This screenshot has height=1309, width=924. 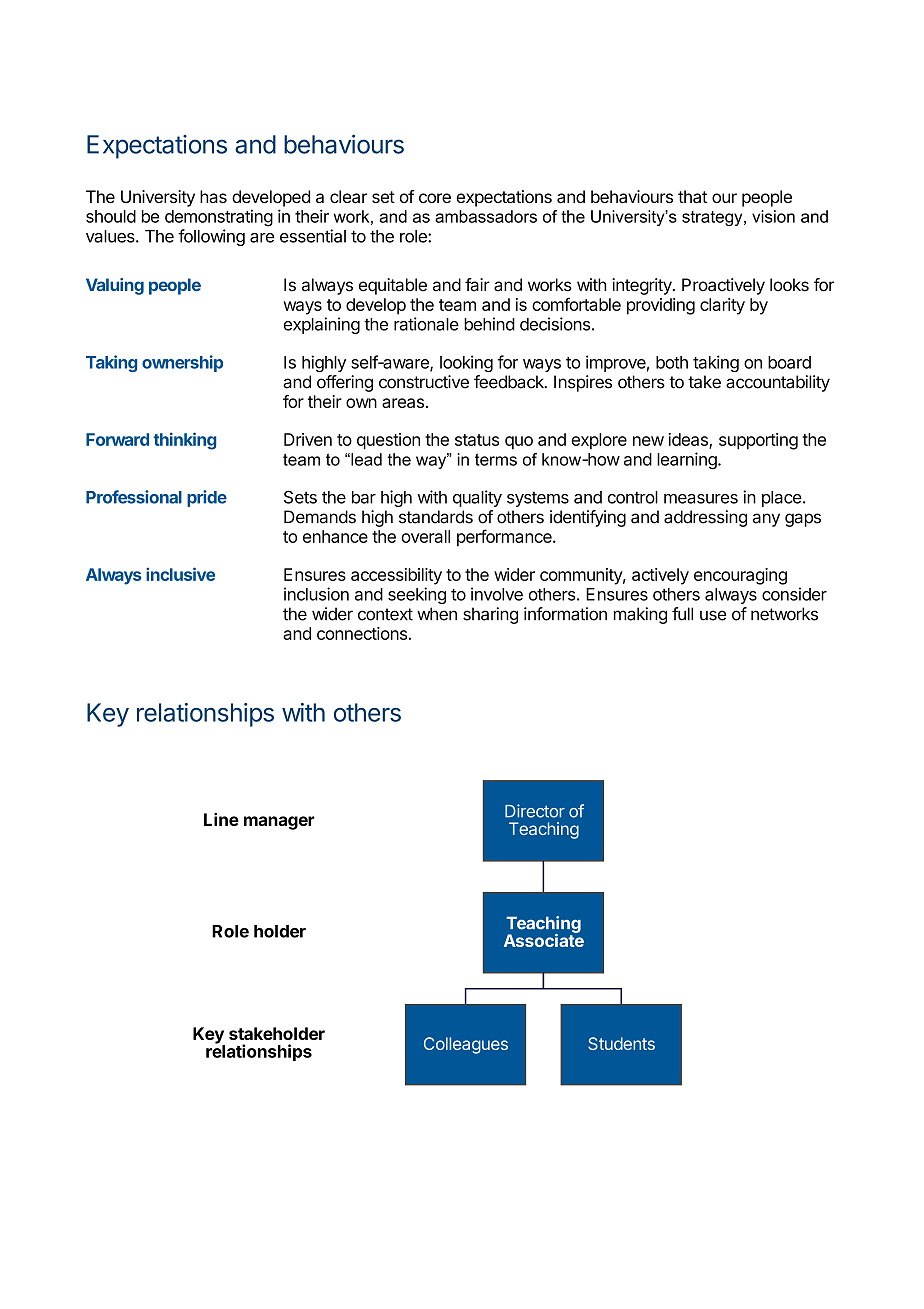 What do you see at coordinates (486, 216) in the screenshot?
I see `ambassadors` at bounding box center [486, 216].
